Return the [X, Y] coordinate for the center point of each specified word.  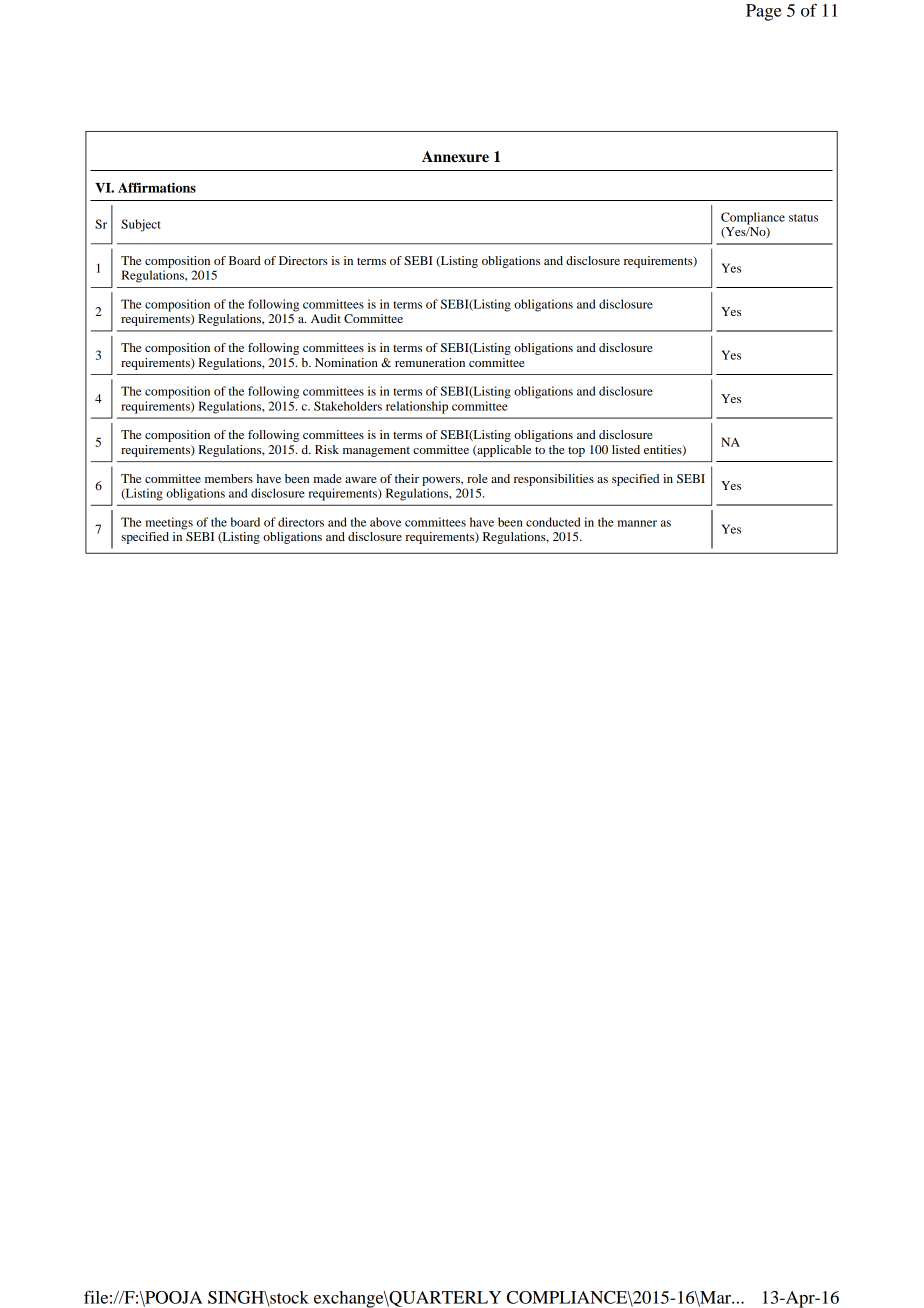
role [477, 478]
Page [764, 12]
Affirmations [157, 187]
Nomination [346, 362]
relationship [417, 407]
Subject [141, 225]
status [803, 218]
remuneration [430, 362]
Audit [326, 318]
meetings [169, 523]
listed [626, 449]
